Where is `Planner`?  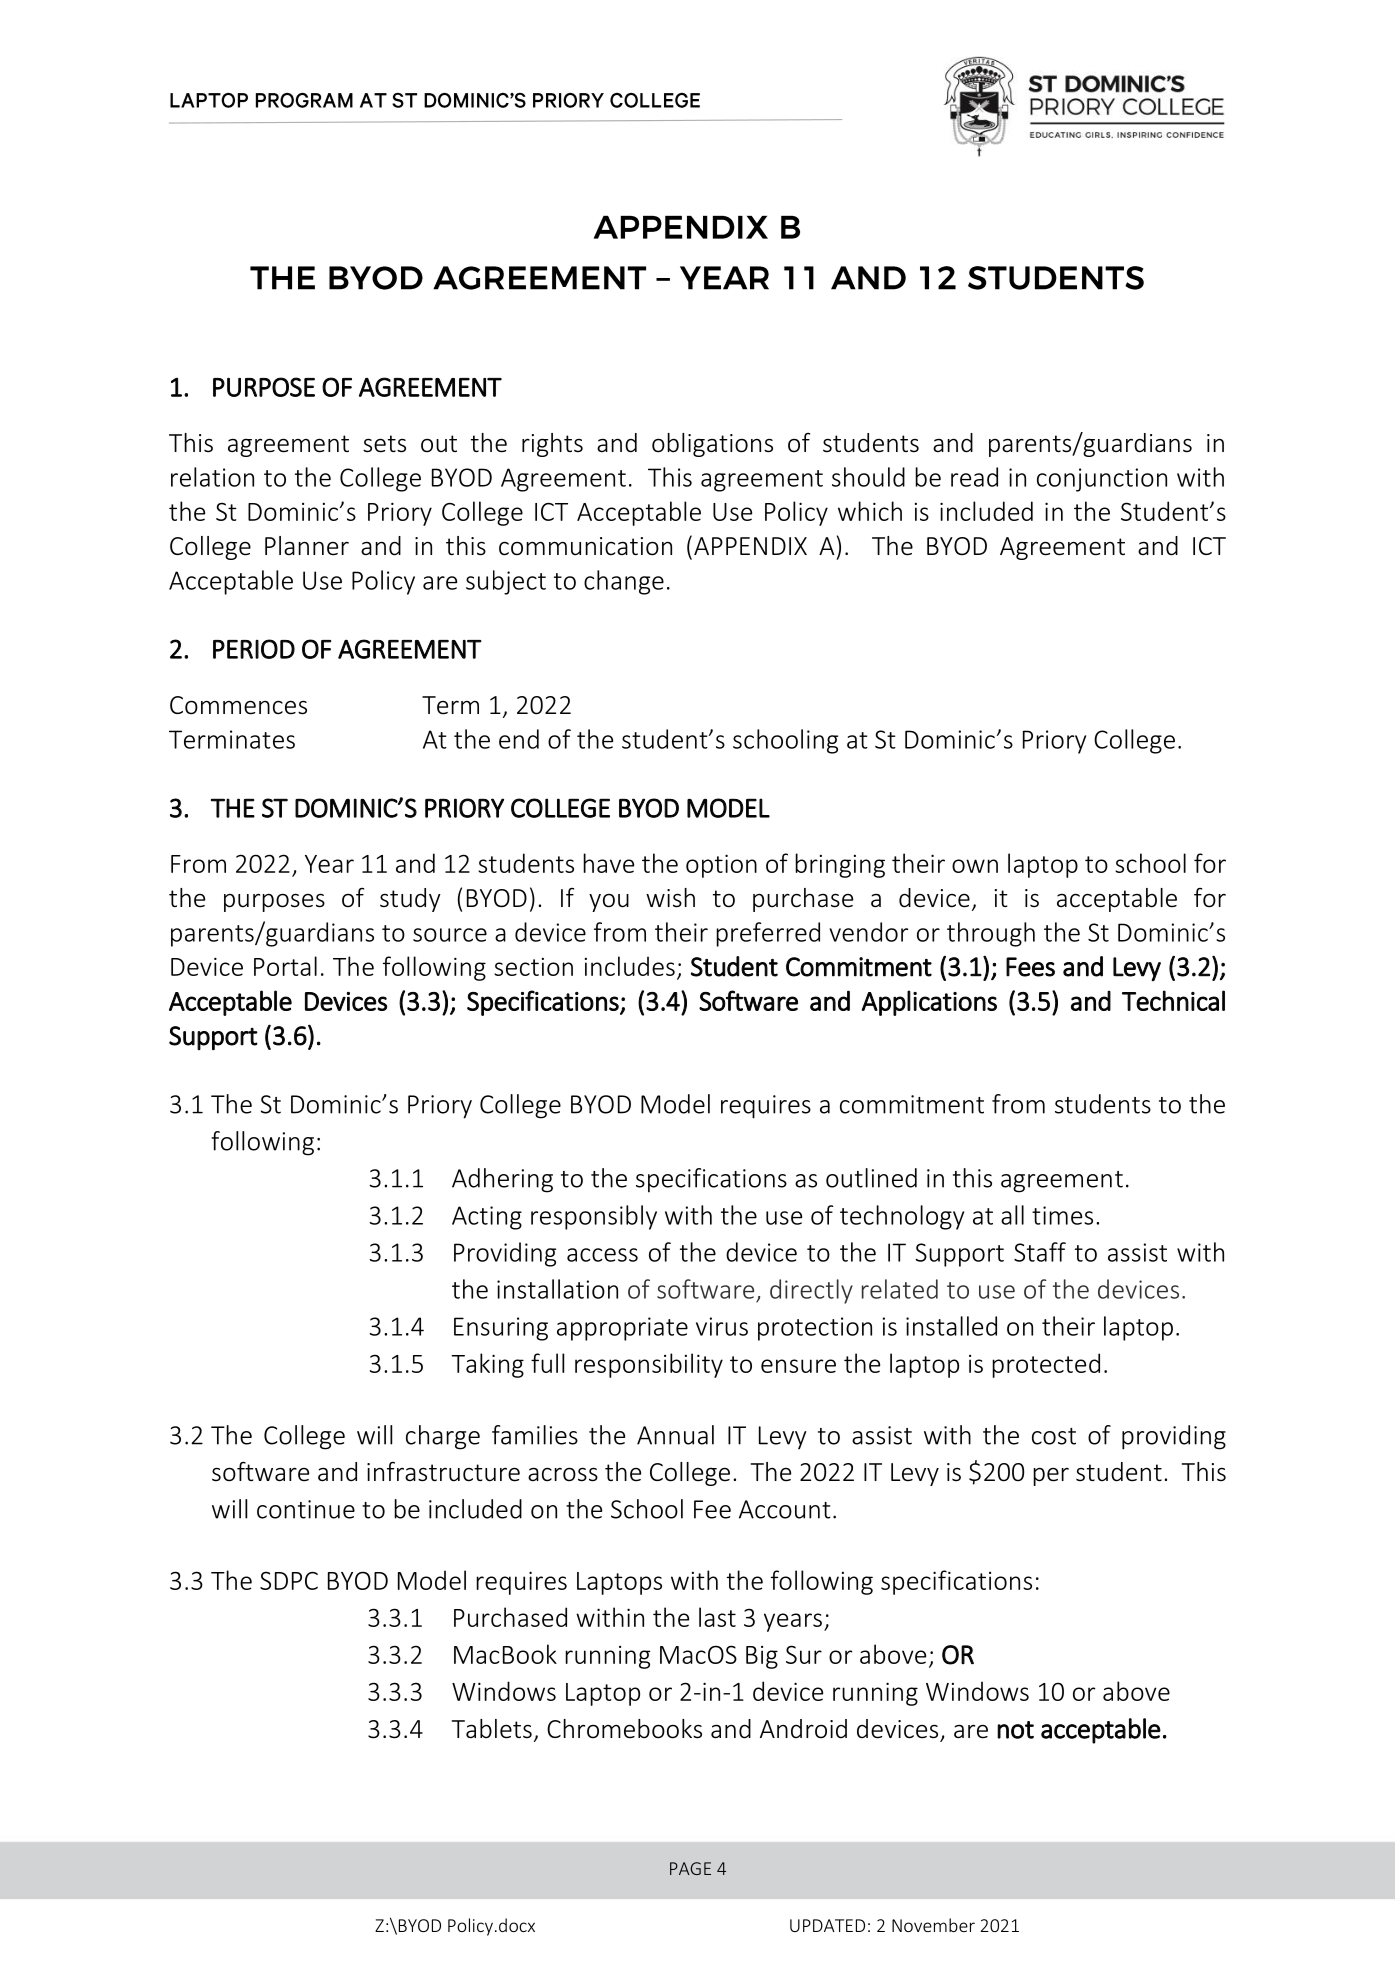
Planner is located at coordinates (307, 546).
